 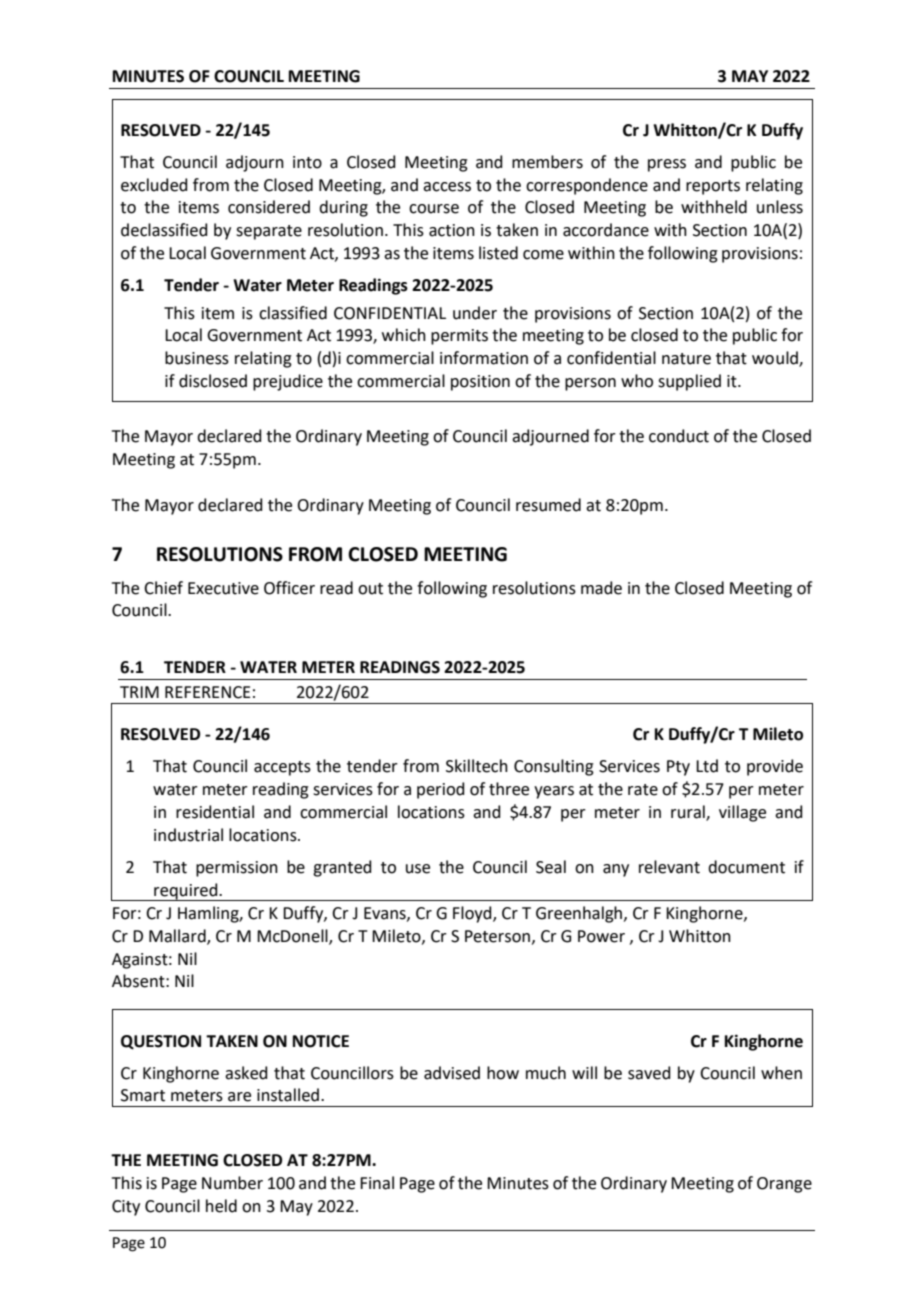 What do you see at coordinates (154, 185) in the screenshot?
I see `excluded` at bounding box center [154, 185].
